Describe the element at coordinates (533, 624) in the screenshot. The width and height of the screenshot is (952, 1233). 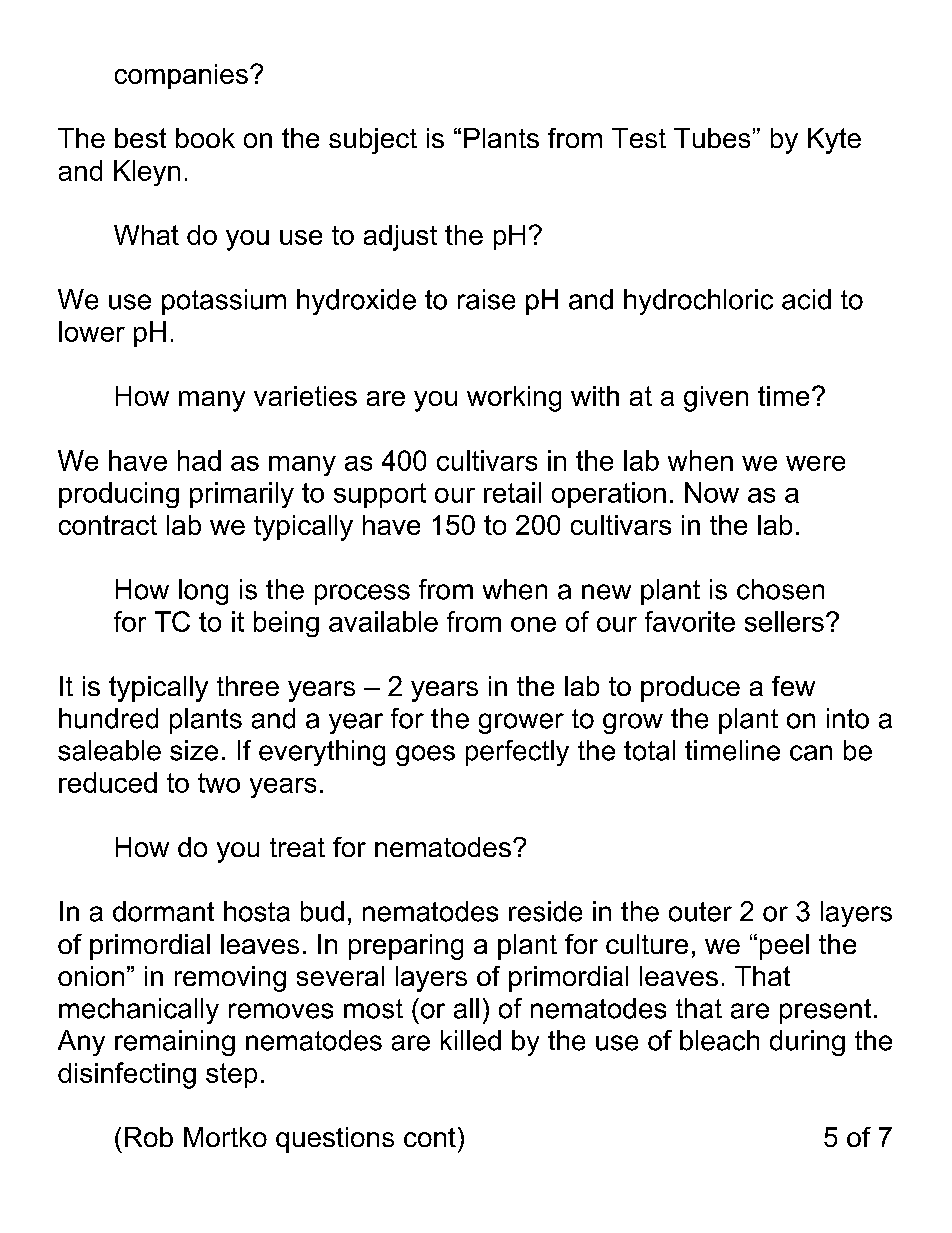
I see `one` at that location.
